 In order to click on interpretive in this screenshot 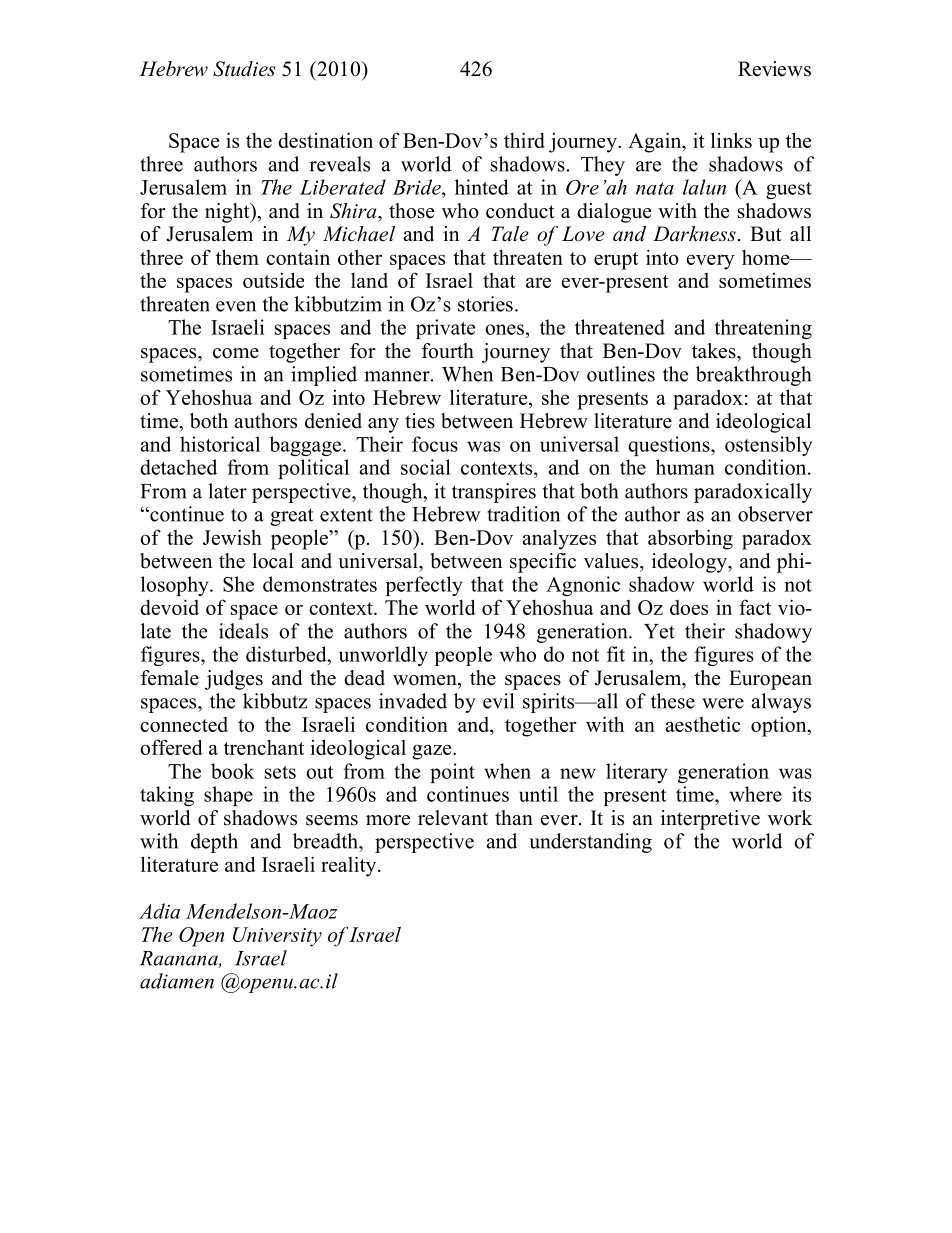, I will do `click(710, 820)`.
